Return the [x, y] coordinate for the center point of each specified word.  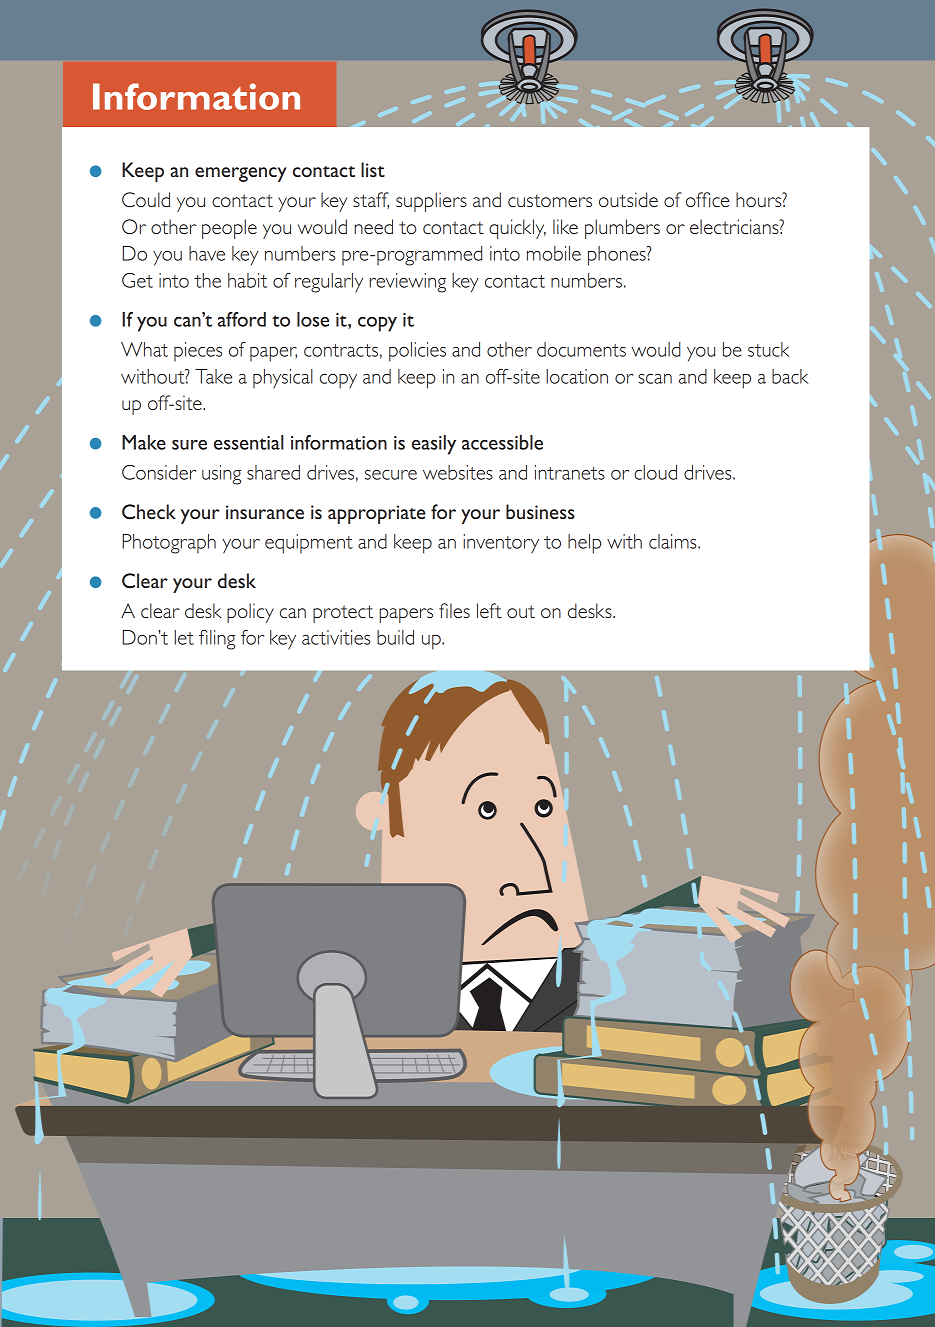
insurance [265, 512]
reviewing [408, 283]
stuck [768, 349]
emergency [241, 174]
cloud [655, 472]
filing [217, 640]
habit [247, 280]
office [707, 199]
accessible [502, 442]
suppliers [431, 202]
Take [213, 376]
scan [655, 379]
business [540, 511]
